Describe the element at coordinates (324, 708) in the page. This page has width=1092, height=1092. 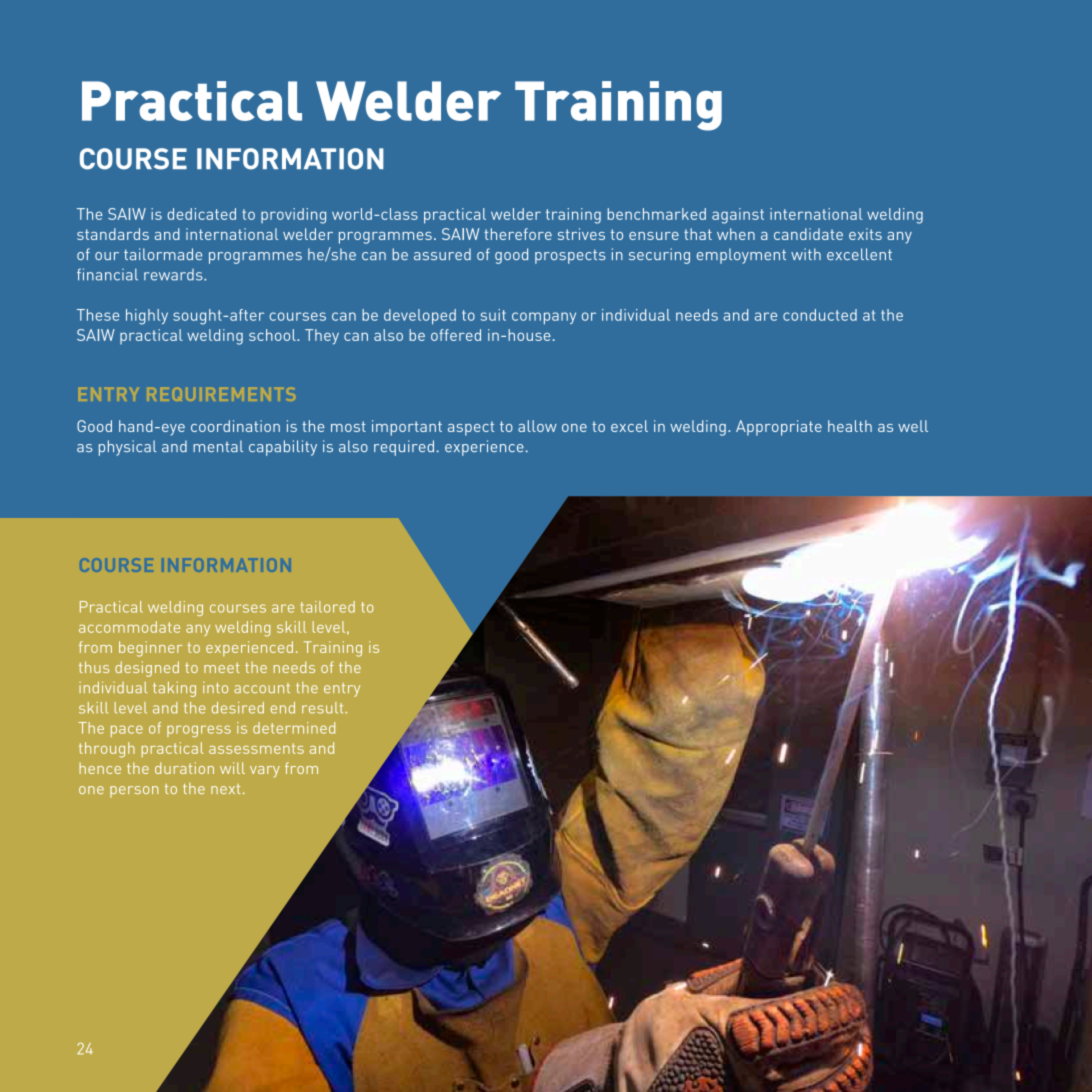
I see `result` at that location.
